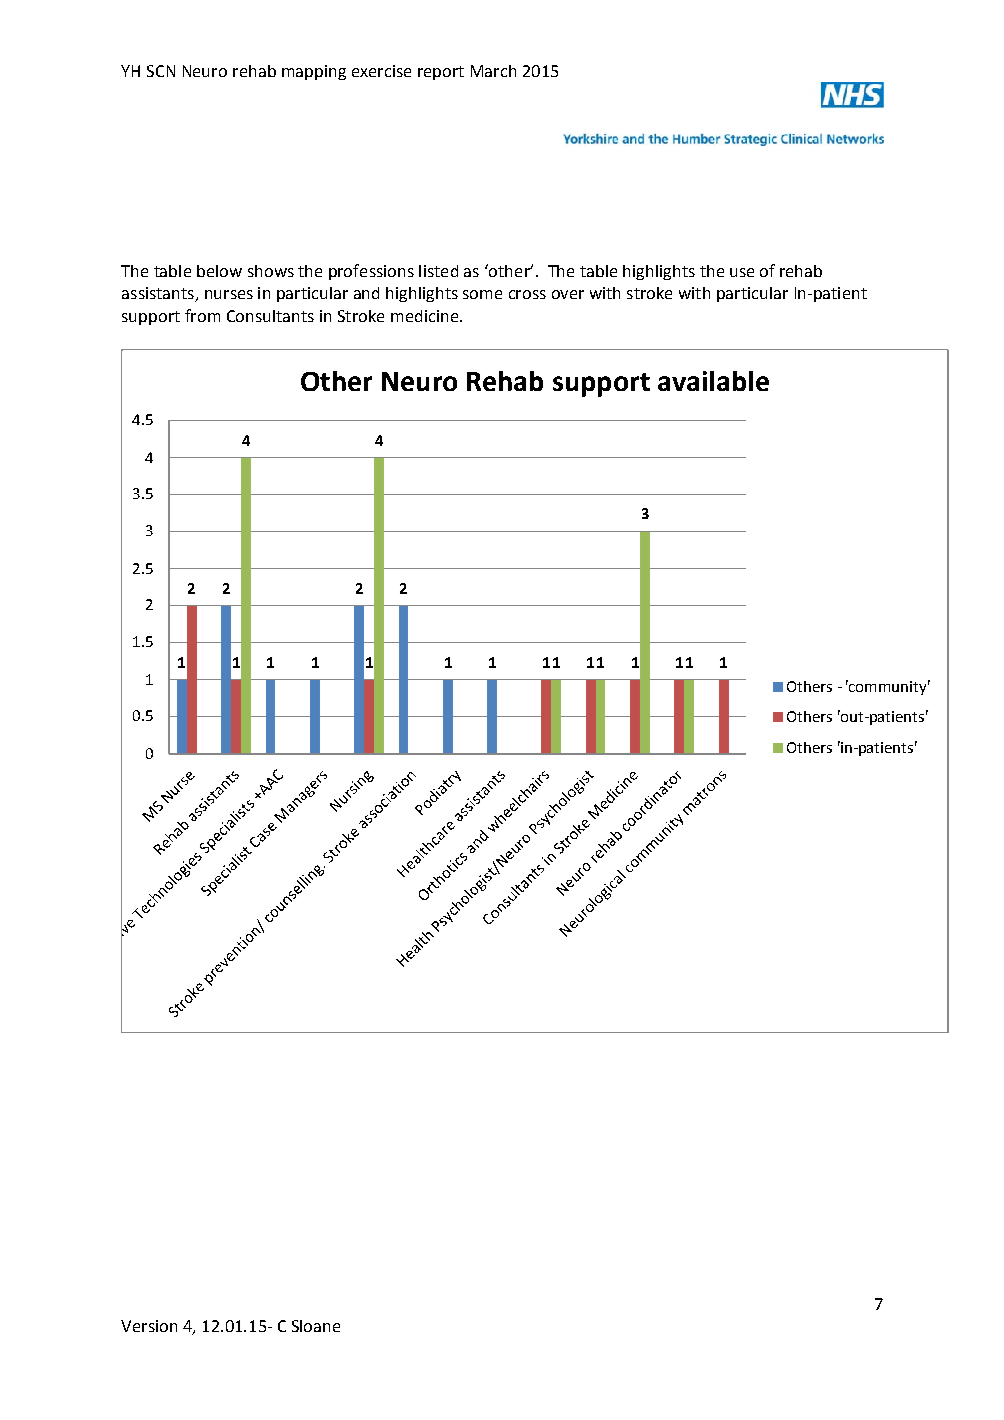 This document has height=1420, width=1004. Describe the element at coordinates (270, 316) in the document. I see `Consultants` at that location.
